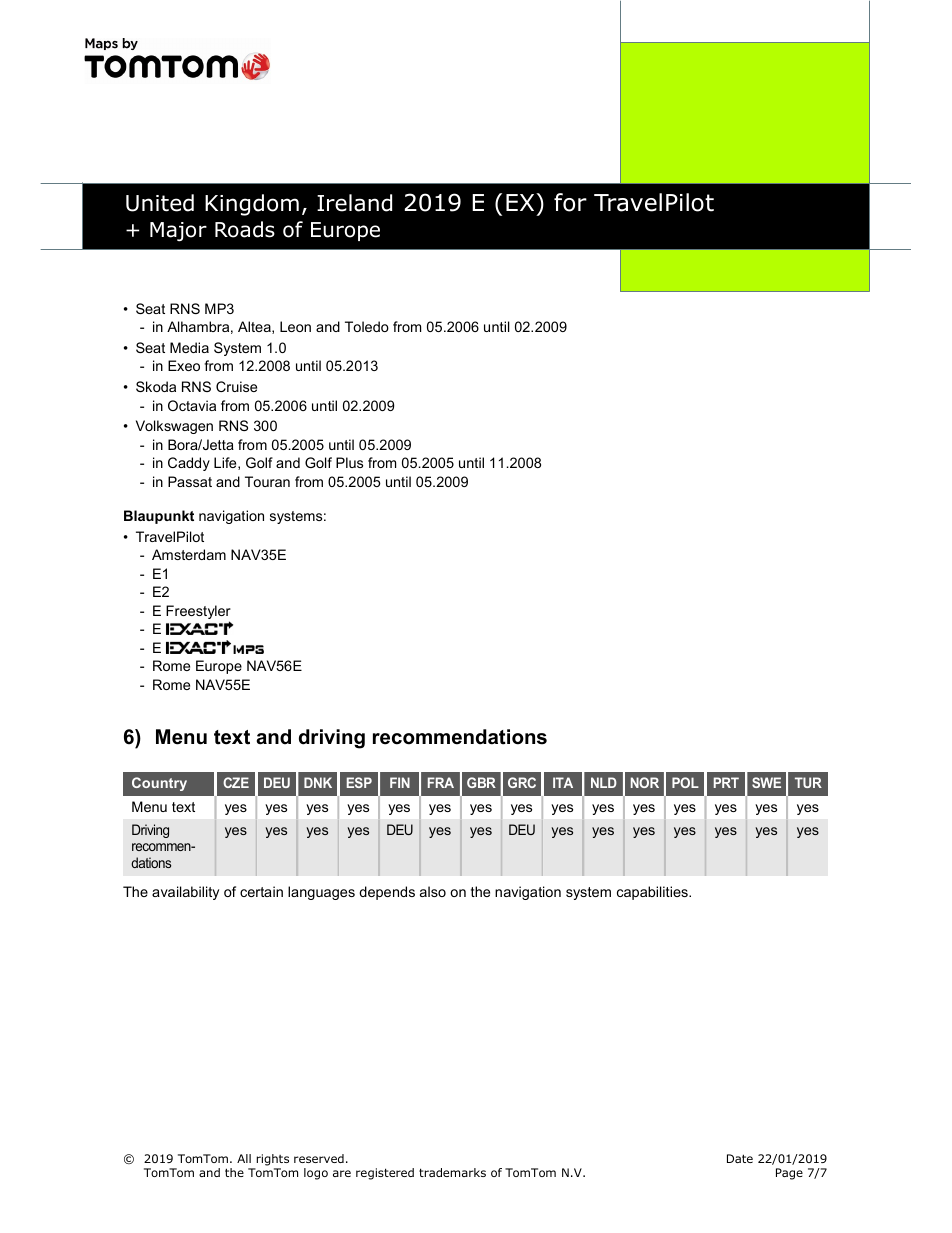 This image has height=1233, width=952. What do you see at coordinates (354, 203) in the image?
I see `Ireland` at bounding box center [354, 203].
